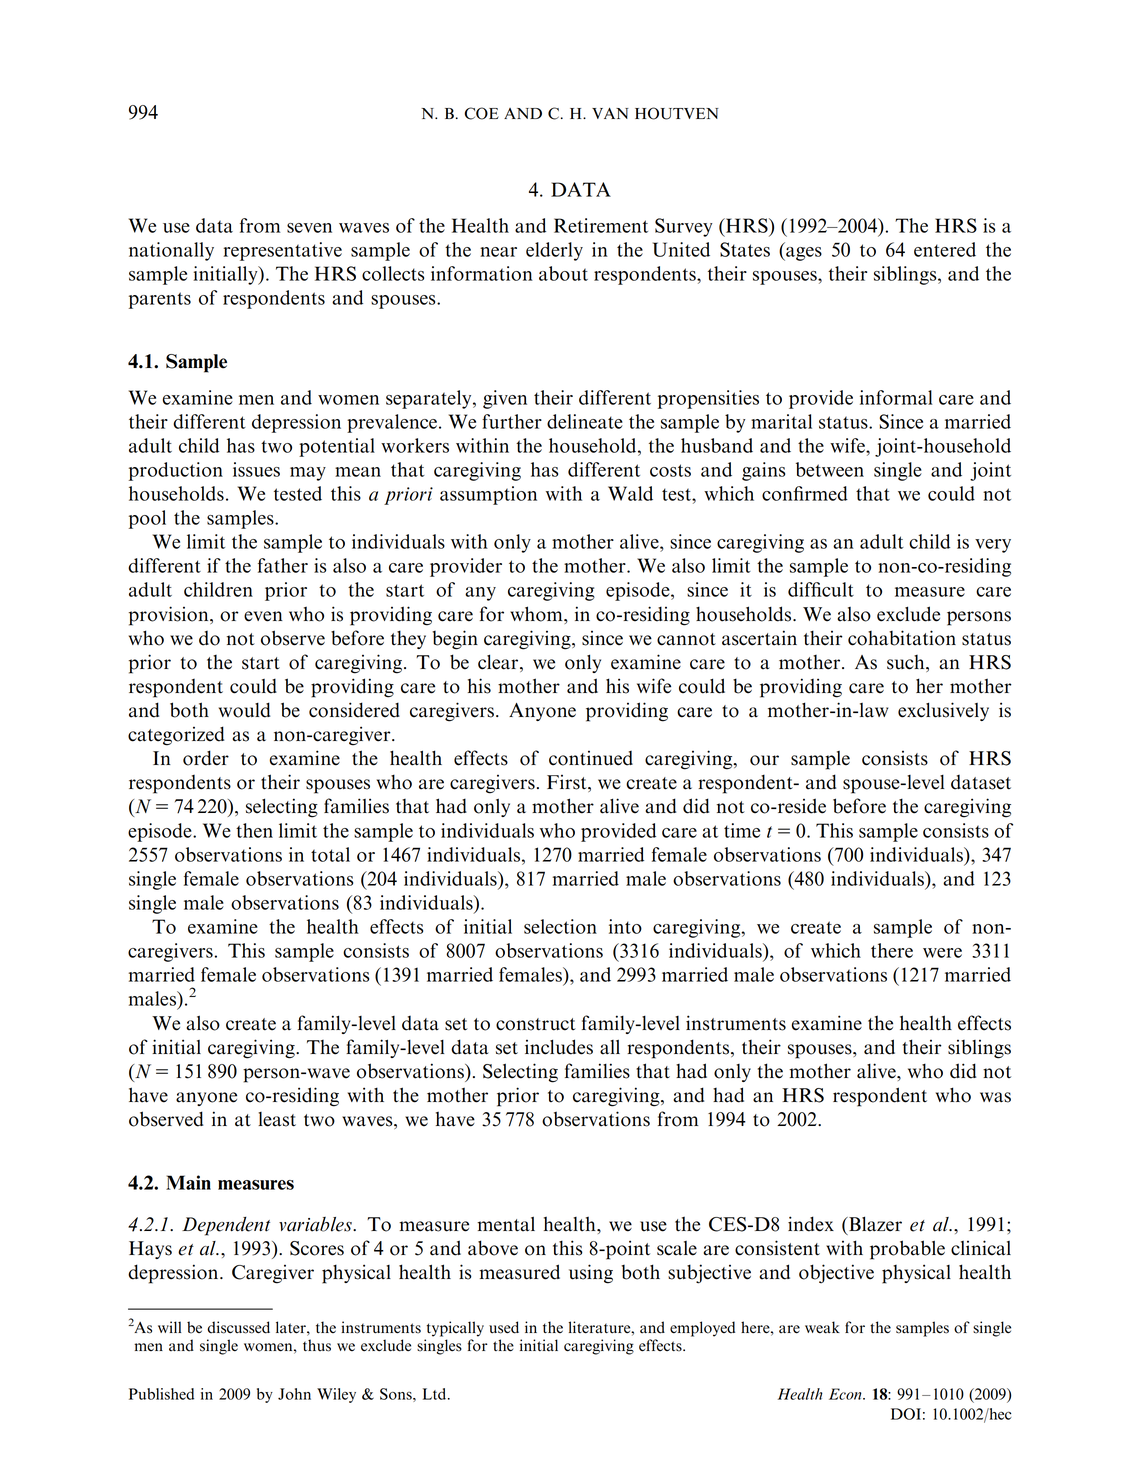  Describe the element at coordinates (591, 758) in the document. I see `continued` at that location.
